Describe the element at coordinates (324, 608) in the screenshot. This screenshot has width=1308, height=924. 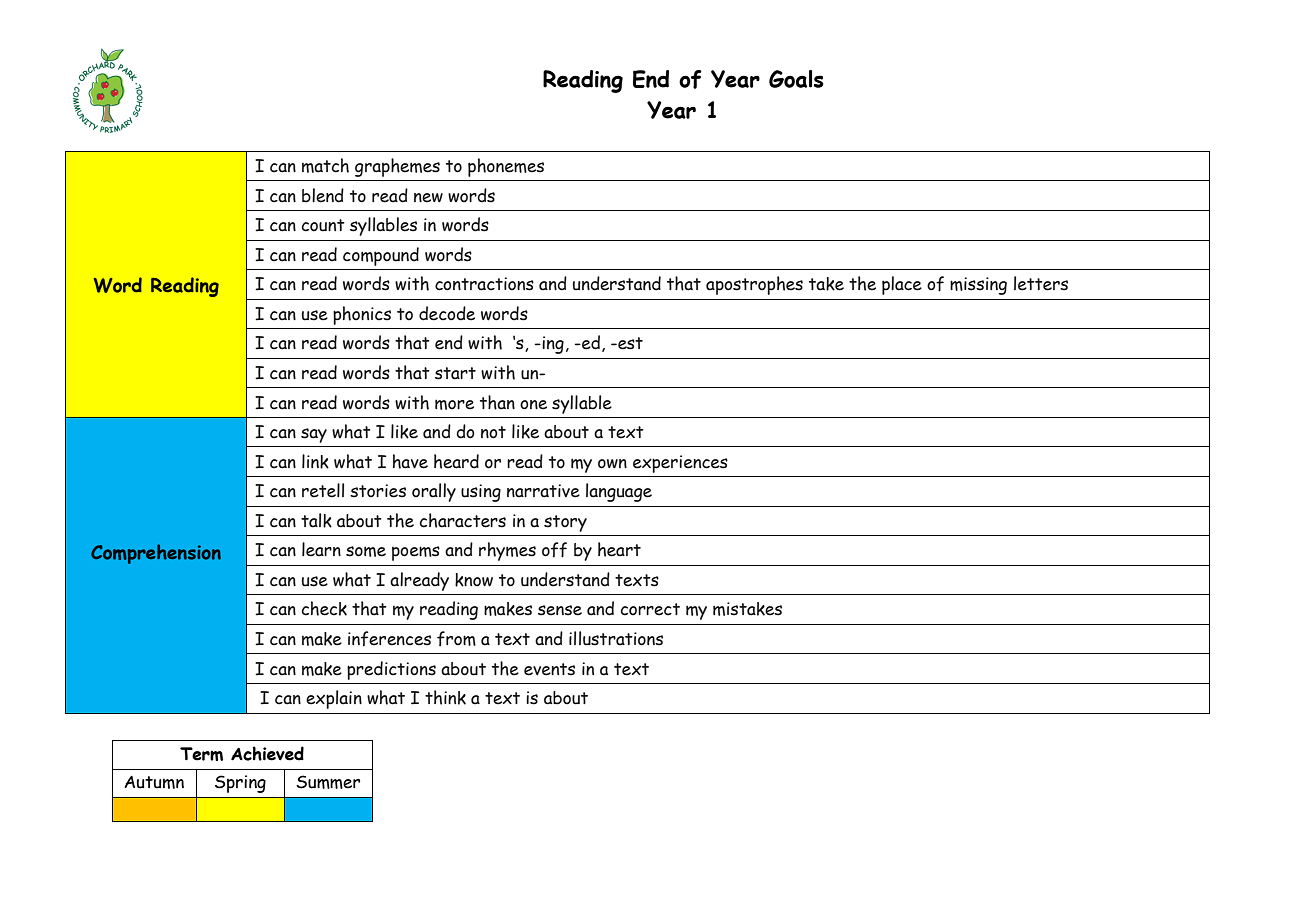
I see `check` at that location.
